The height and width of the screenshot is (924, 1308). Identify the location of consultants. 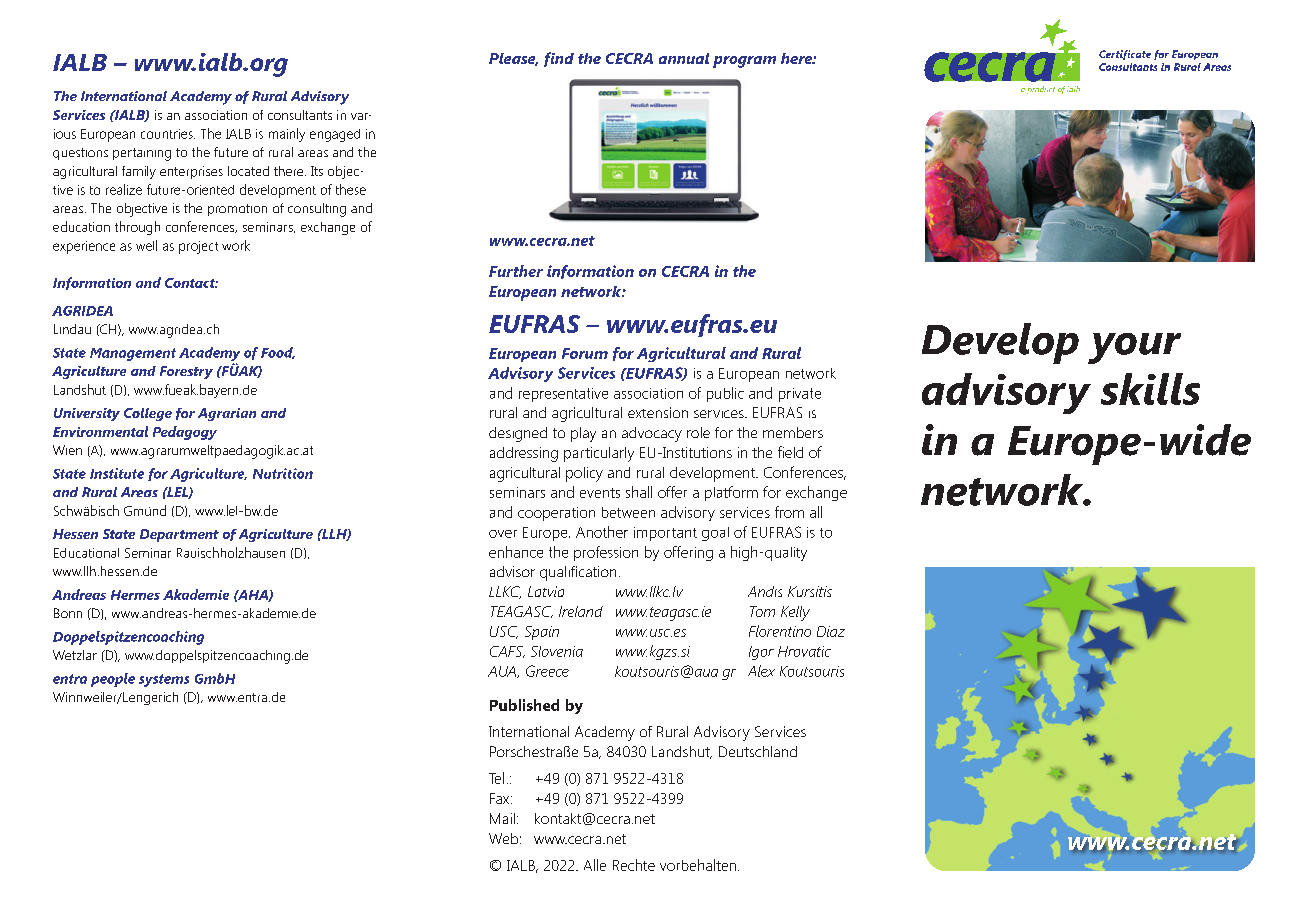
(300, 115).
